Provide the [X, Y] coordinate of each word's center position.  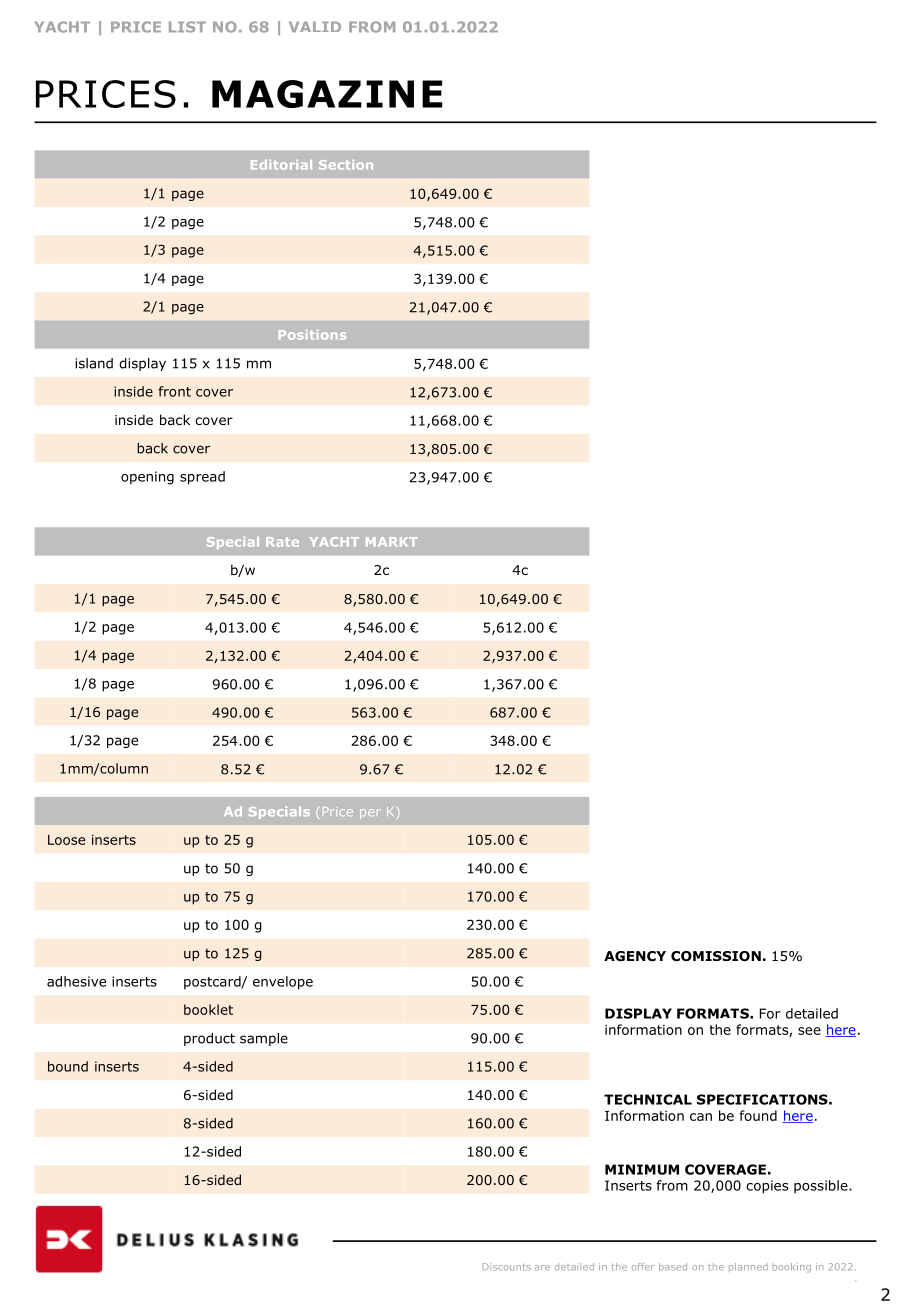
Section [346, 165]
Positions [312, 335]
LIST [187, 27]
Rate [282, 542]
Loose [66, 840]
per [370, 814]
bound [68, 1066]
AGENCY [635, 956]
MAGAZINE [327, 94]
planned [748, 1267]
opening [147, 478]
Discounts [507, 1267]
